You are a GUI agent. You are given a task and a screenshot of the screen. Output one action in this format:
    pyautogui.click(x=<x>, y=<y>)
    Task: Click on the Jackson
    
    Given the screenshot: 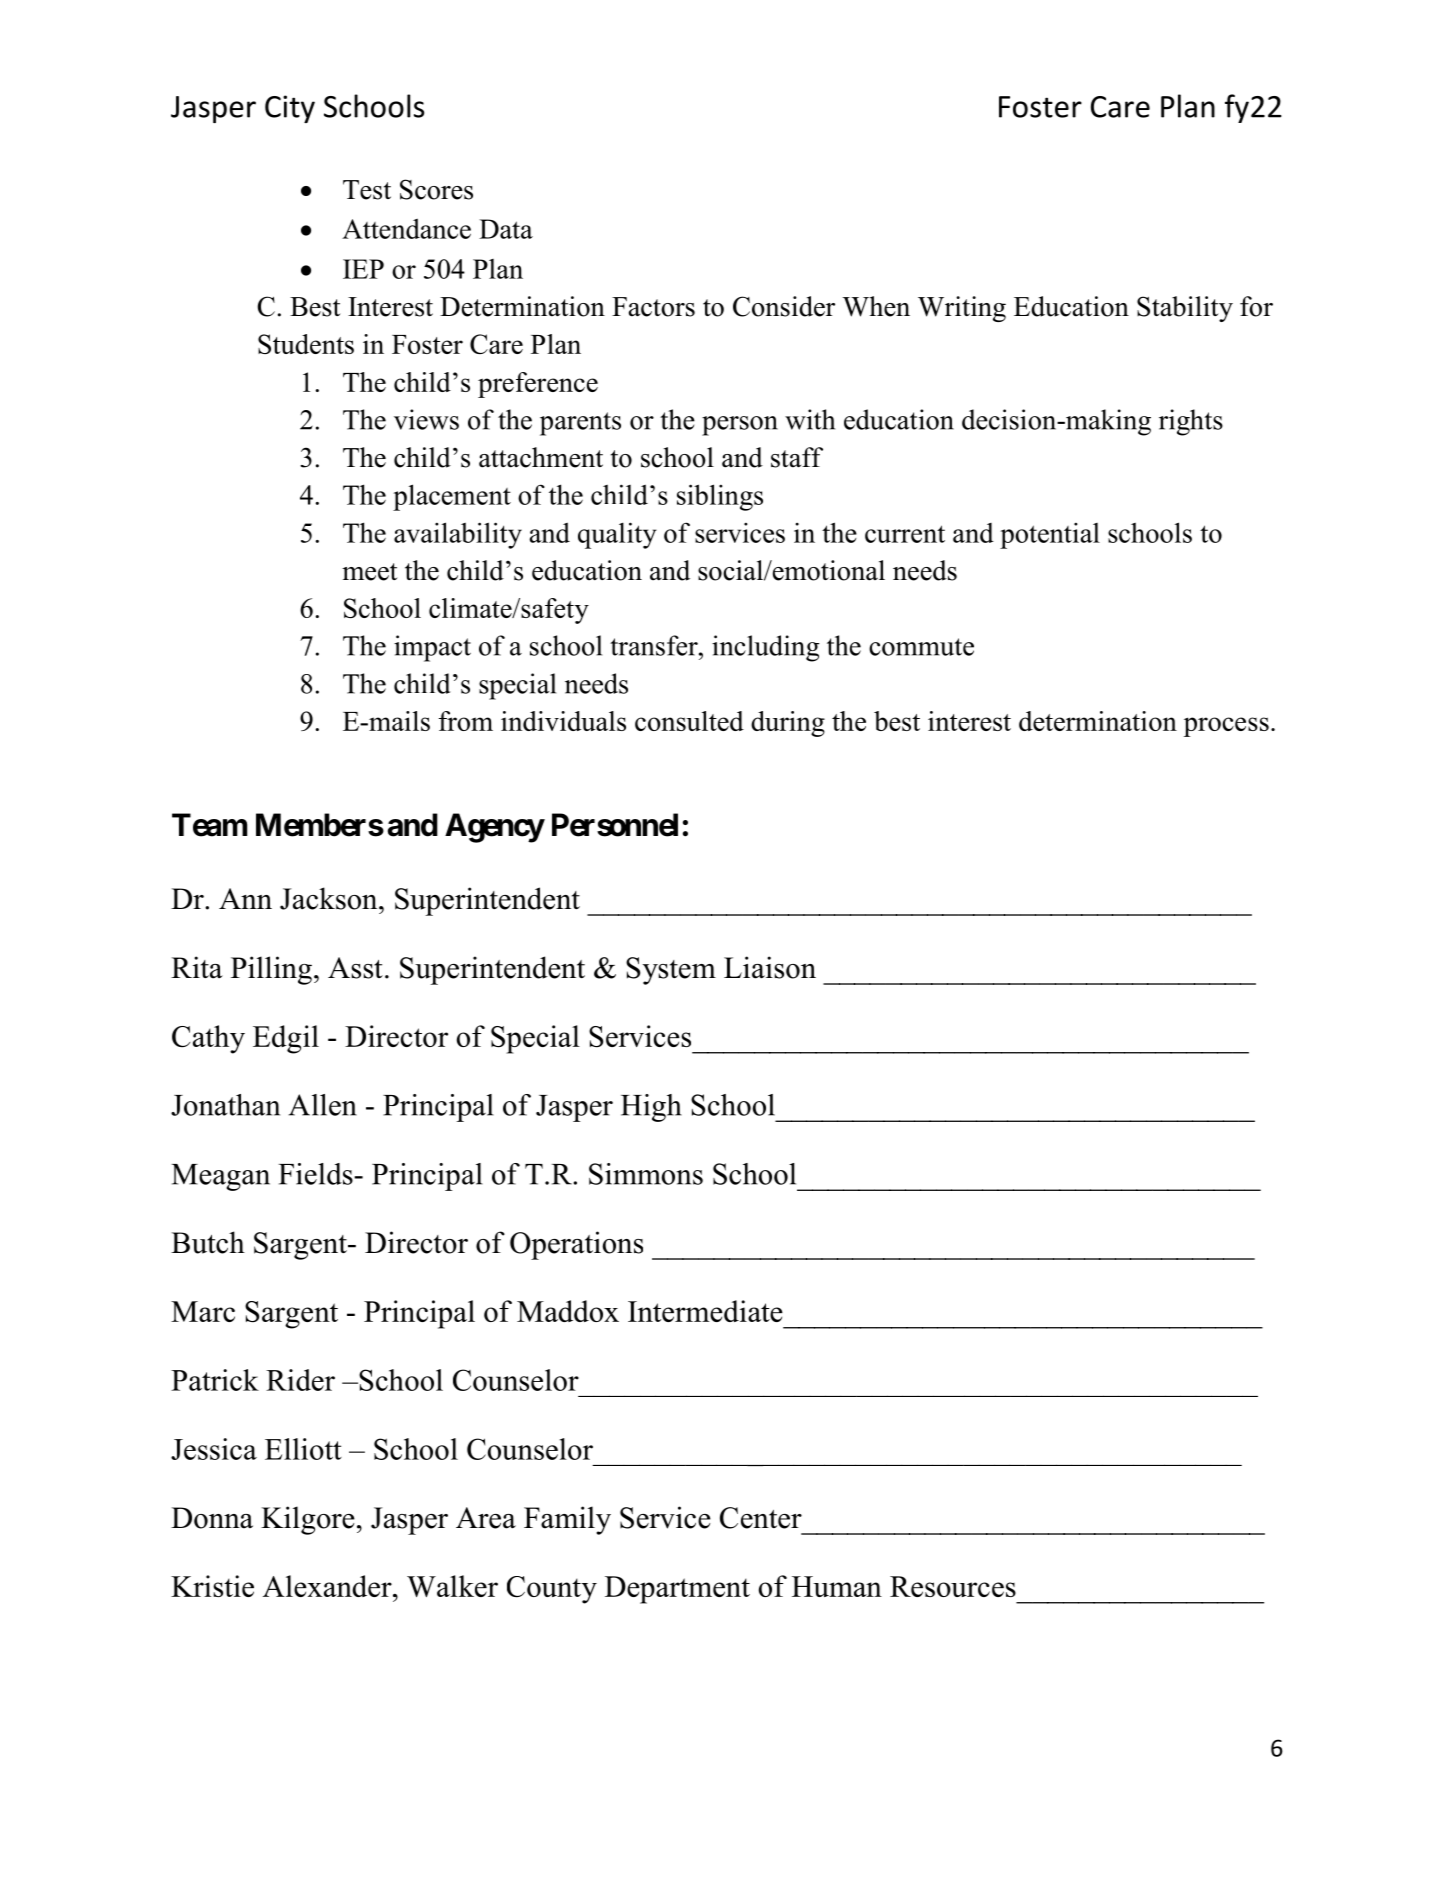 What is the action you would take?
    pyautogui.click(x=330, y=898)
